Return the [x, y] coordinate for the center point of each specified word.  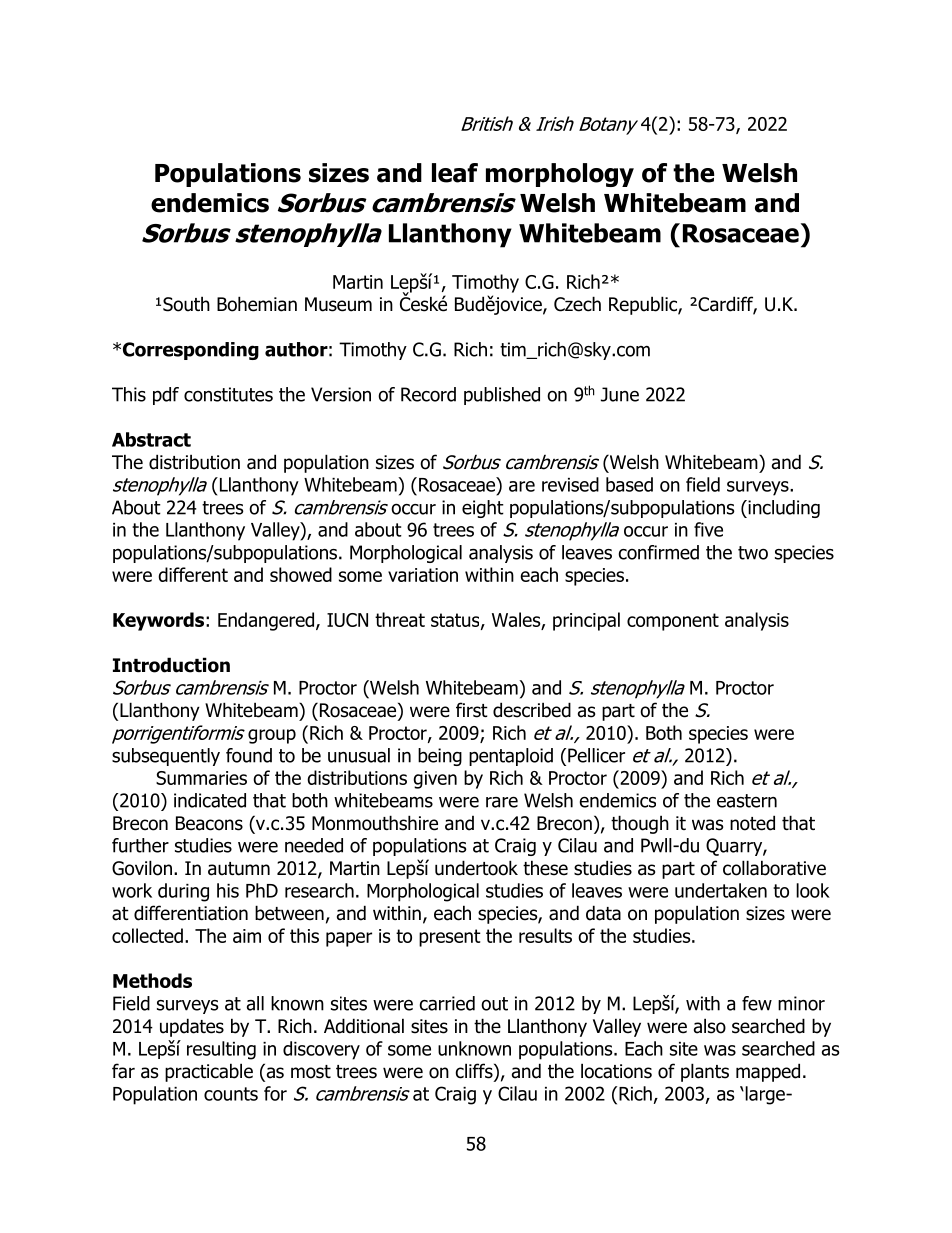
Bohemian [257, 304]
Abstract [151, 439]
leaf [455, 173]
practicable [209, 1072]
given [435, 780]
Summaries [201, 778]
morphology [560, 175]
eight [483, 509]
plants [705, 1072]
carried [447, 1003]
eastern [747, 801]
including [783, 509]
